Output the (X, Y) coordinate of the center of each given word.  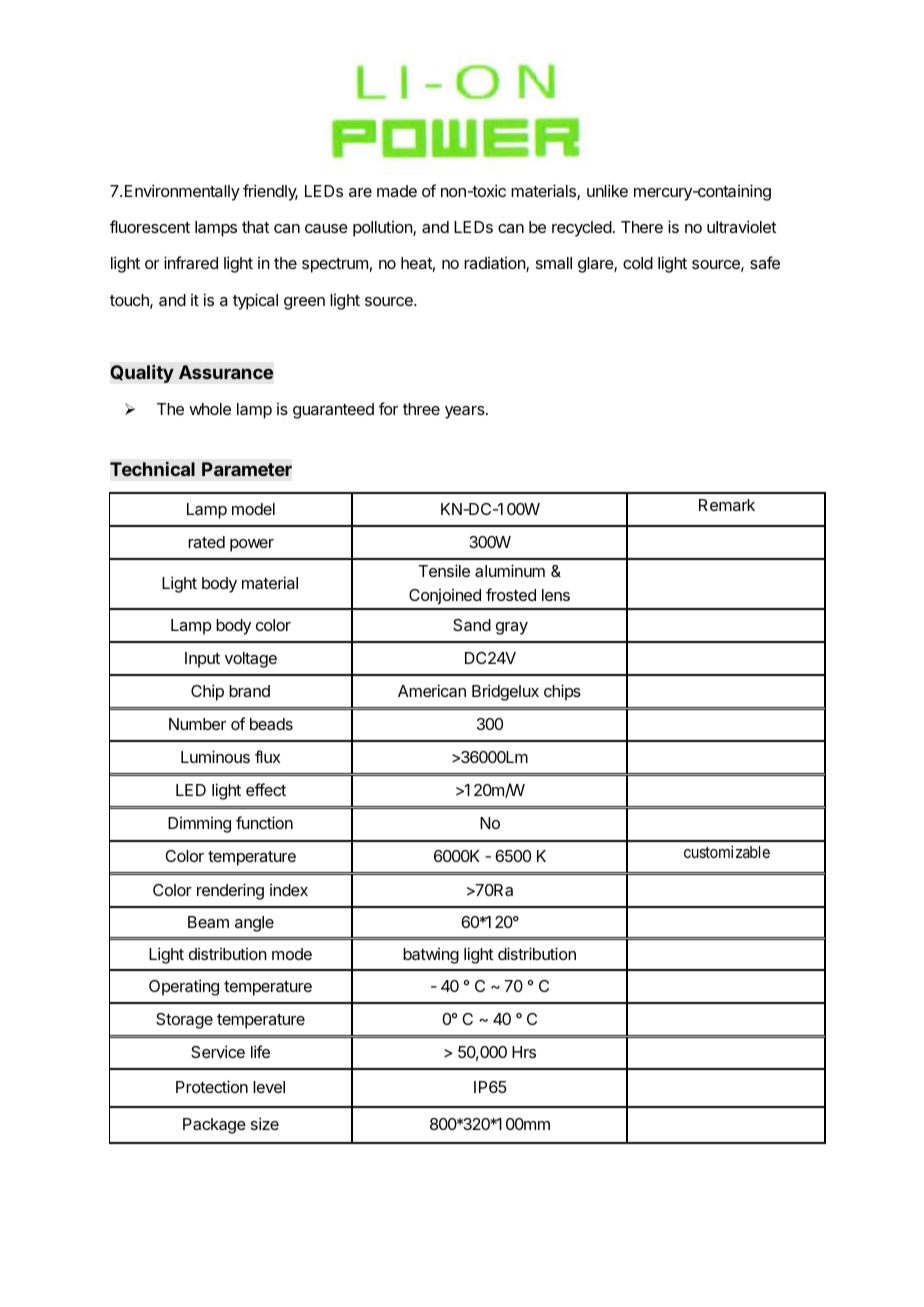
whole (210, 409)
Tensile (444, 570)
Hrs (524, 1052)
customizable (727, 851)
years (466, 412)
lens (556, 595)
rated (206, 542)
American (432, 690)
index (289, 890)
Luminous (215, 756)
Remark (727, 505)
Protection (212, 1086)
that (255, 227)
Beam (208, 922)
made (397, 191)
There (642, 227)
